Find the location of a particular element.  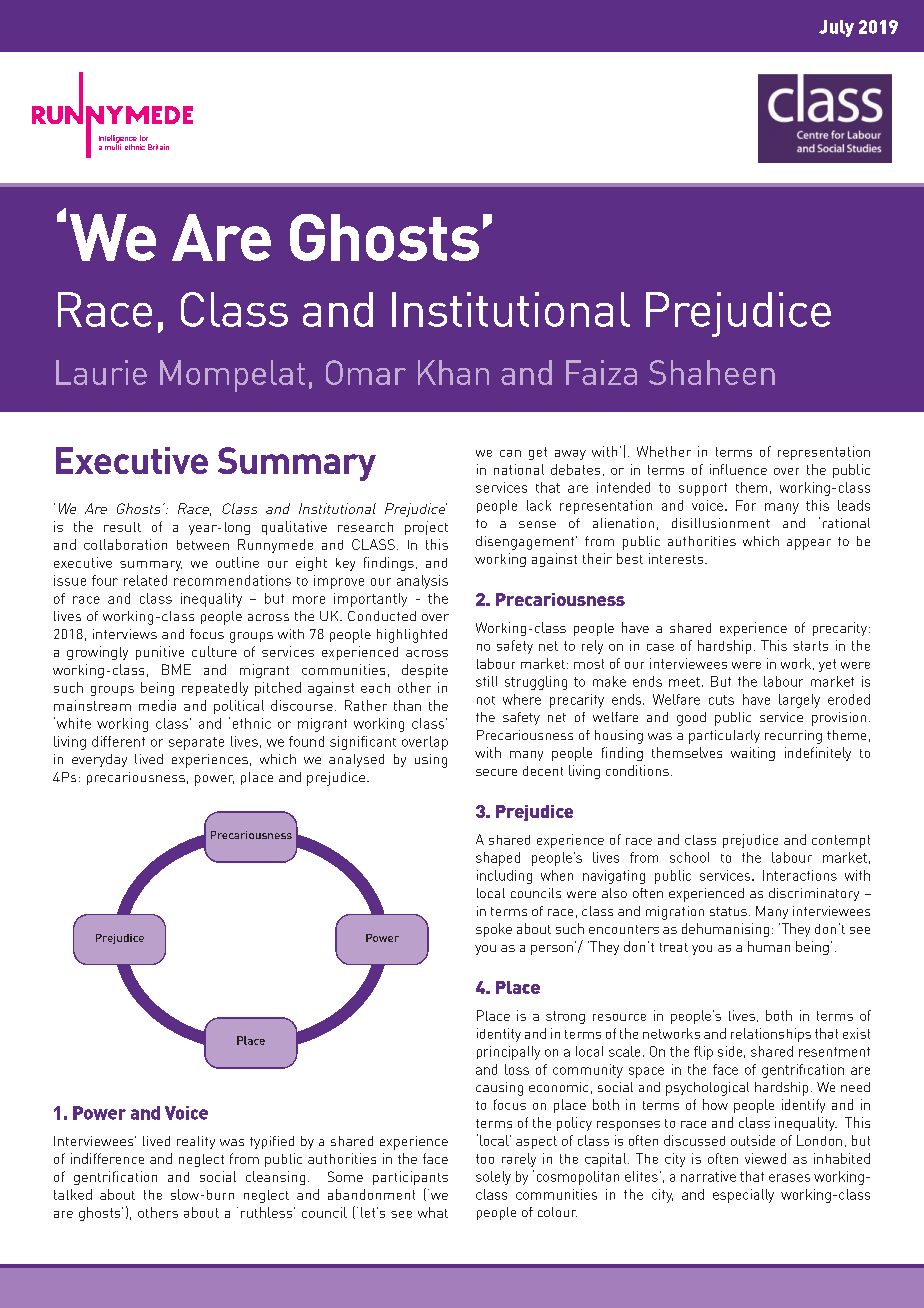

everyday is located at coordinates (99, 760).
